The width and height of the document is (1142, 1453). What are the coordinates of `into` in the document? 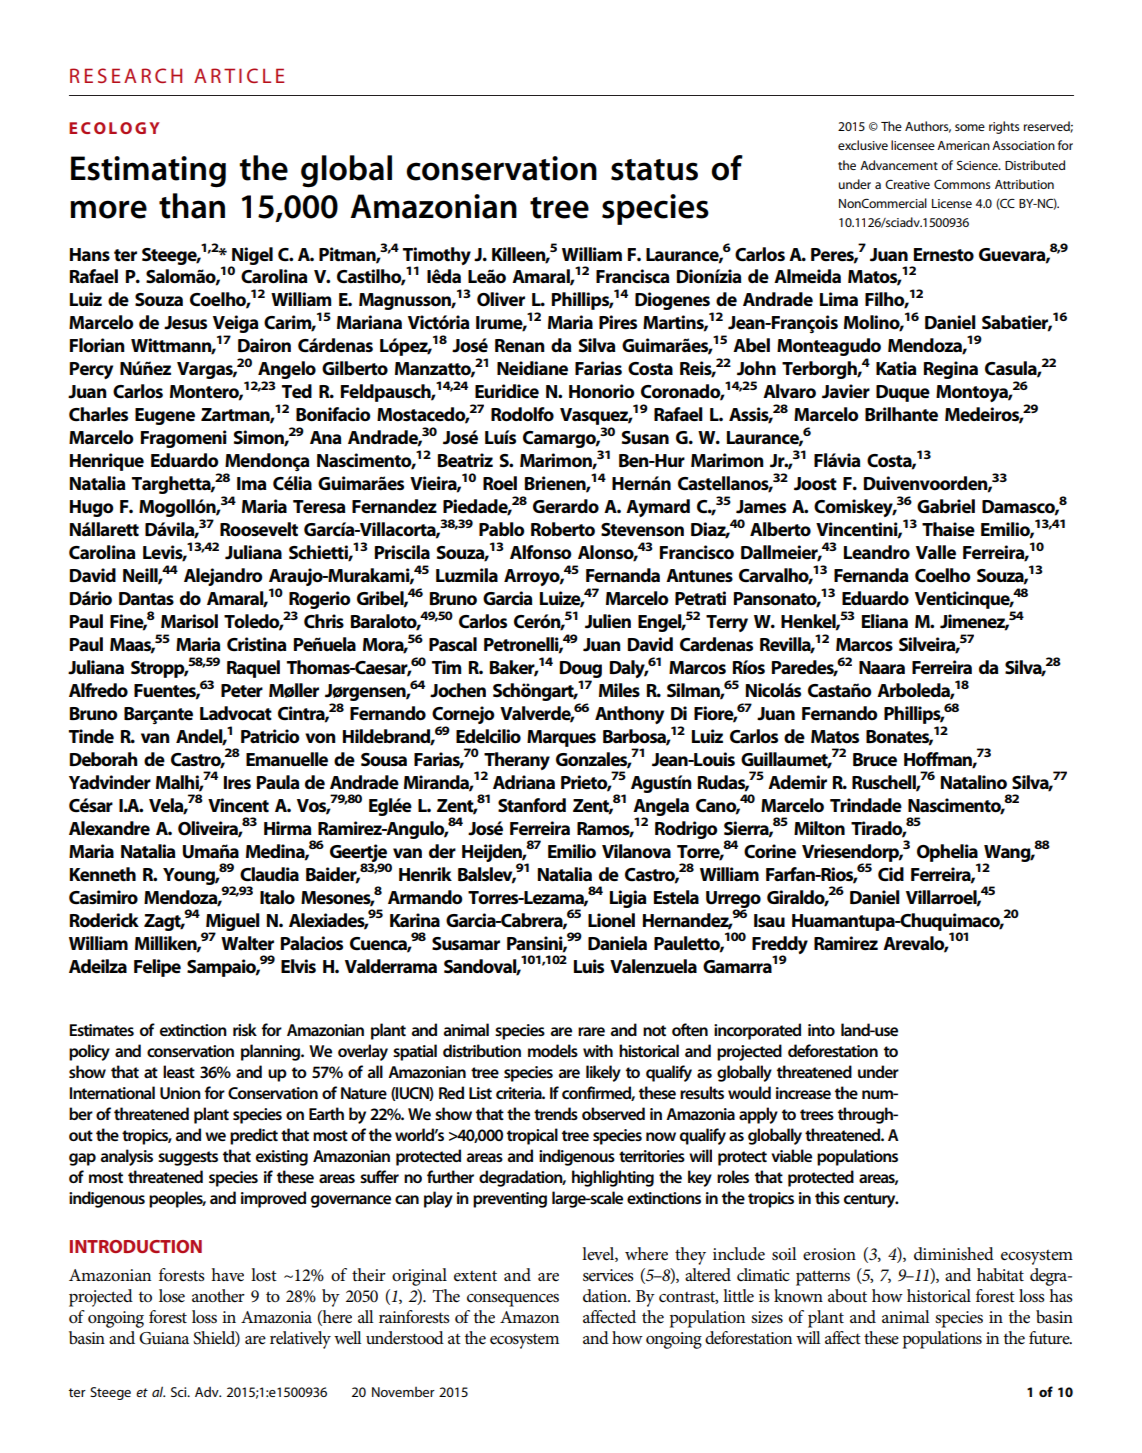 It's located at (821, 1030).
